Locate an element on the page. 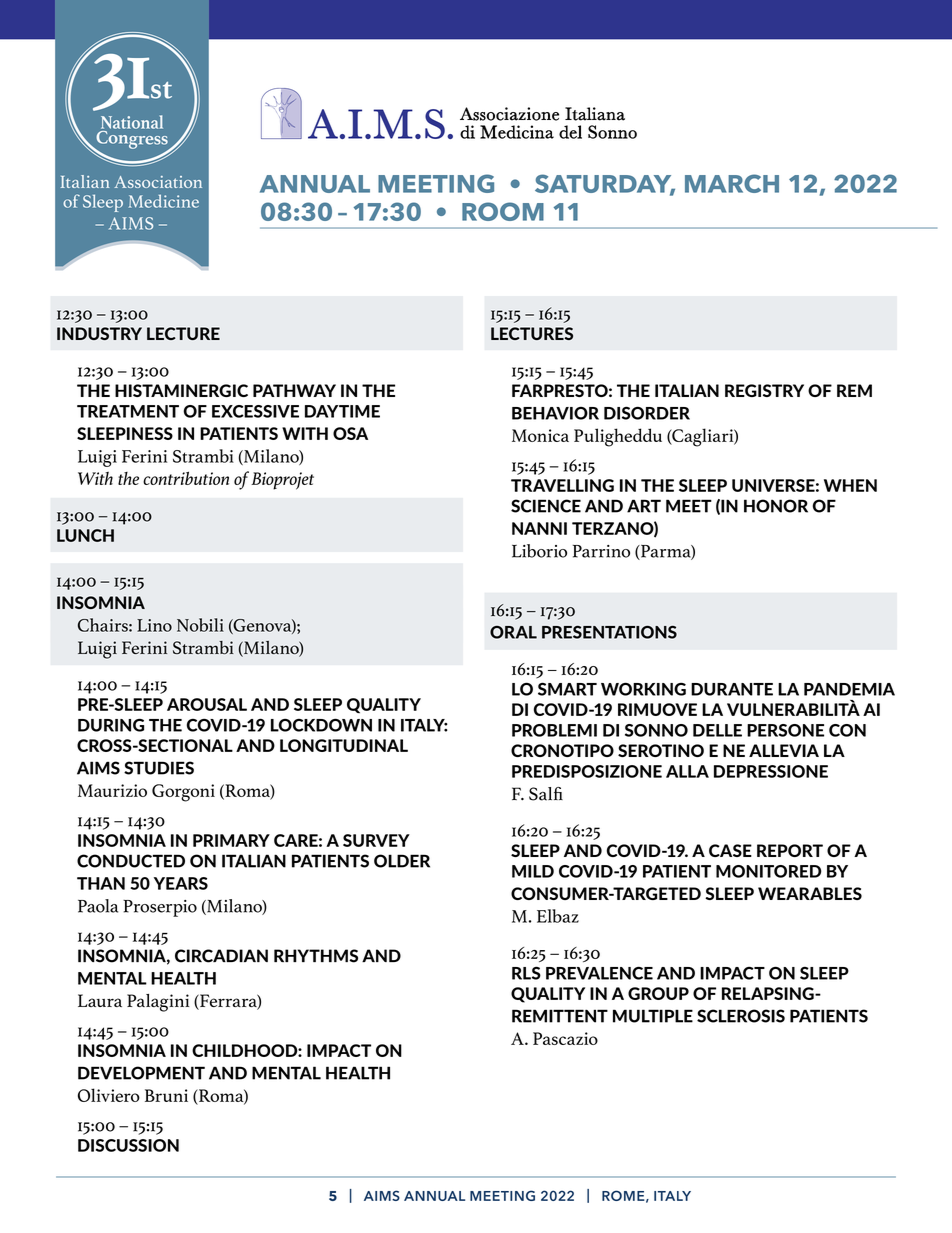 The height and width of the image is (1233, 952). Lino is located at coordinates (154, 625).
